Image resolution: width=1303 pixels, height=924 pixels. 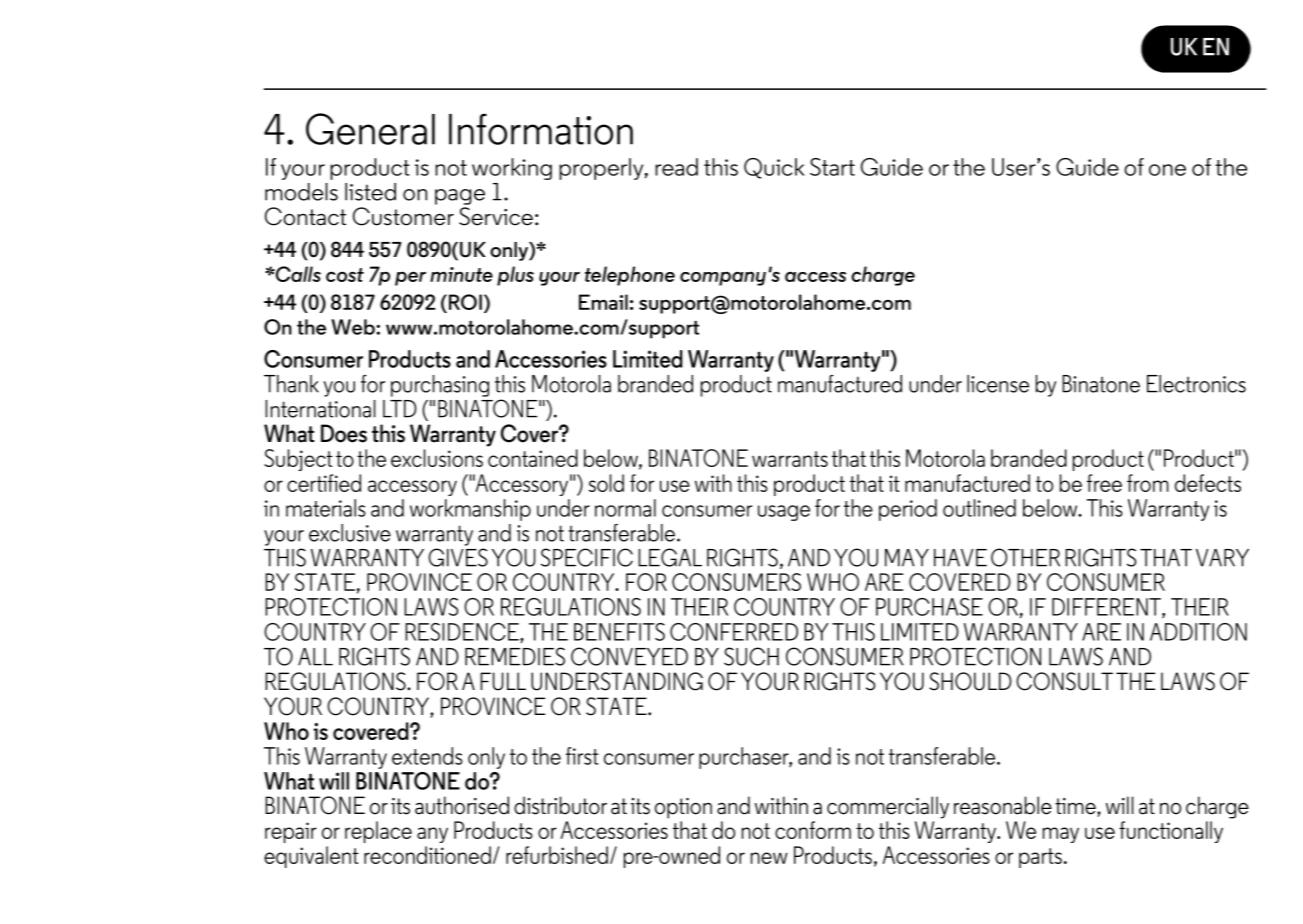 I want to click on General, so click(x=370, y=129).
